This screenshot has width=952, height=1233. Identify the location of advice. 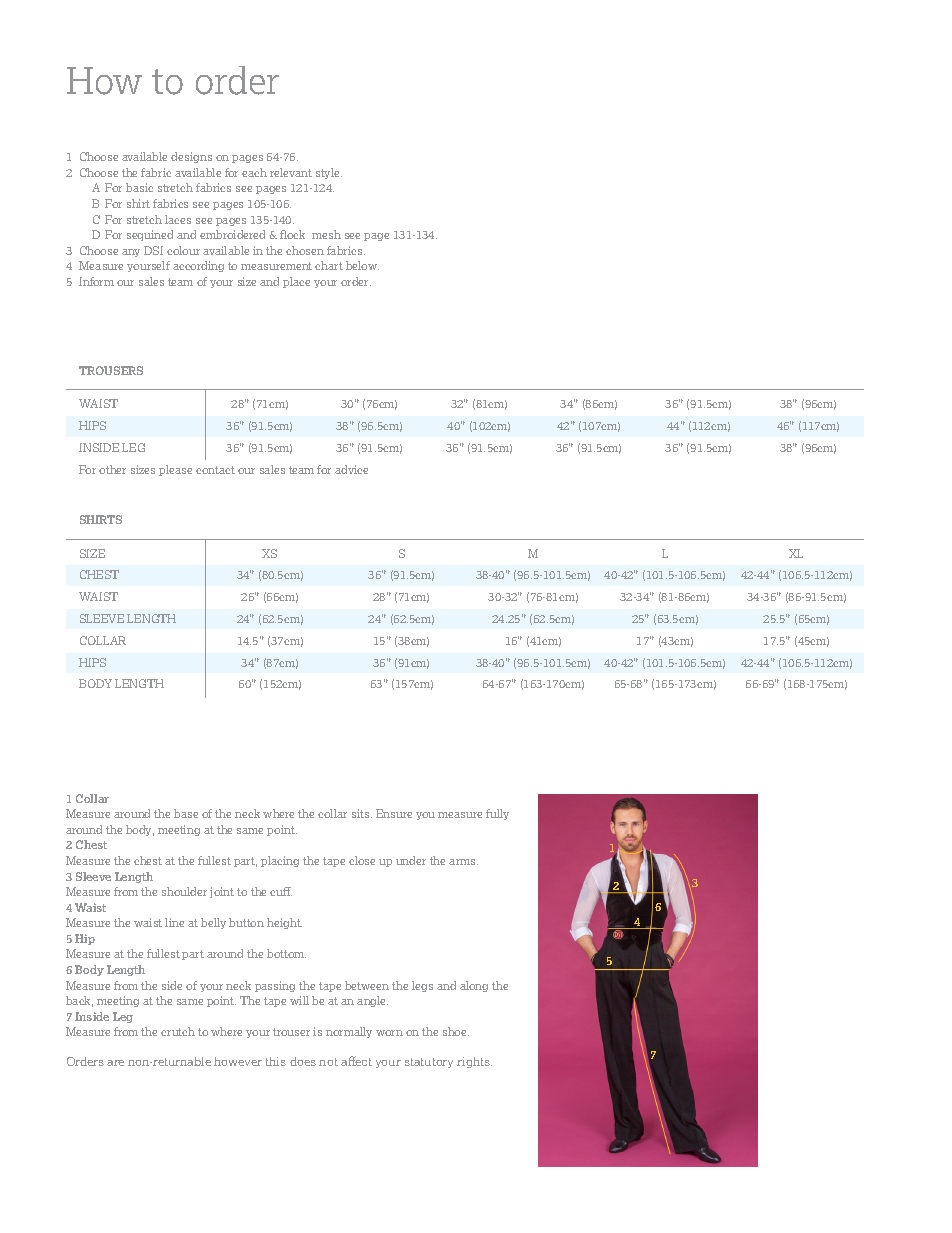
(351, 469).
